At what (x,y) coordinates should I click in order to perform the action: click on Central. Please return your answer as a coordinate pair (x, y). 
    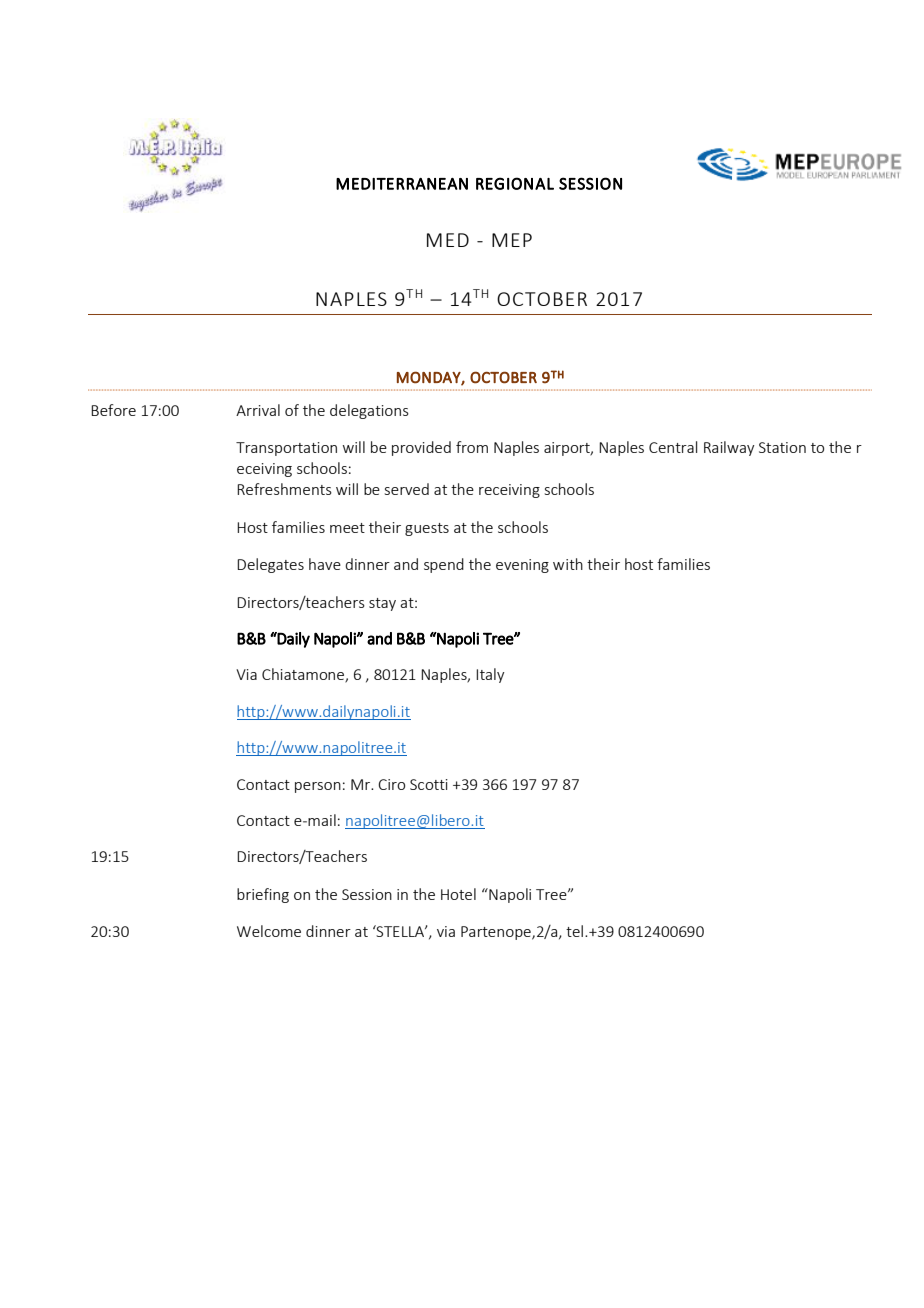
    Looking at the image, I should click on (673, 447).
